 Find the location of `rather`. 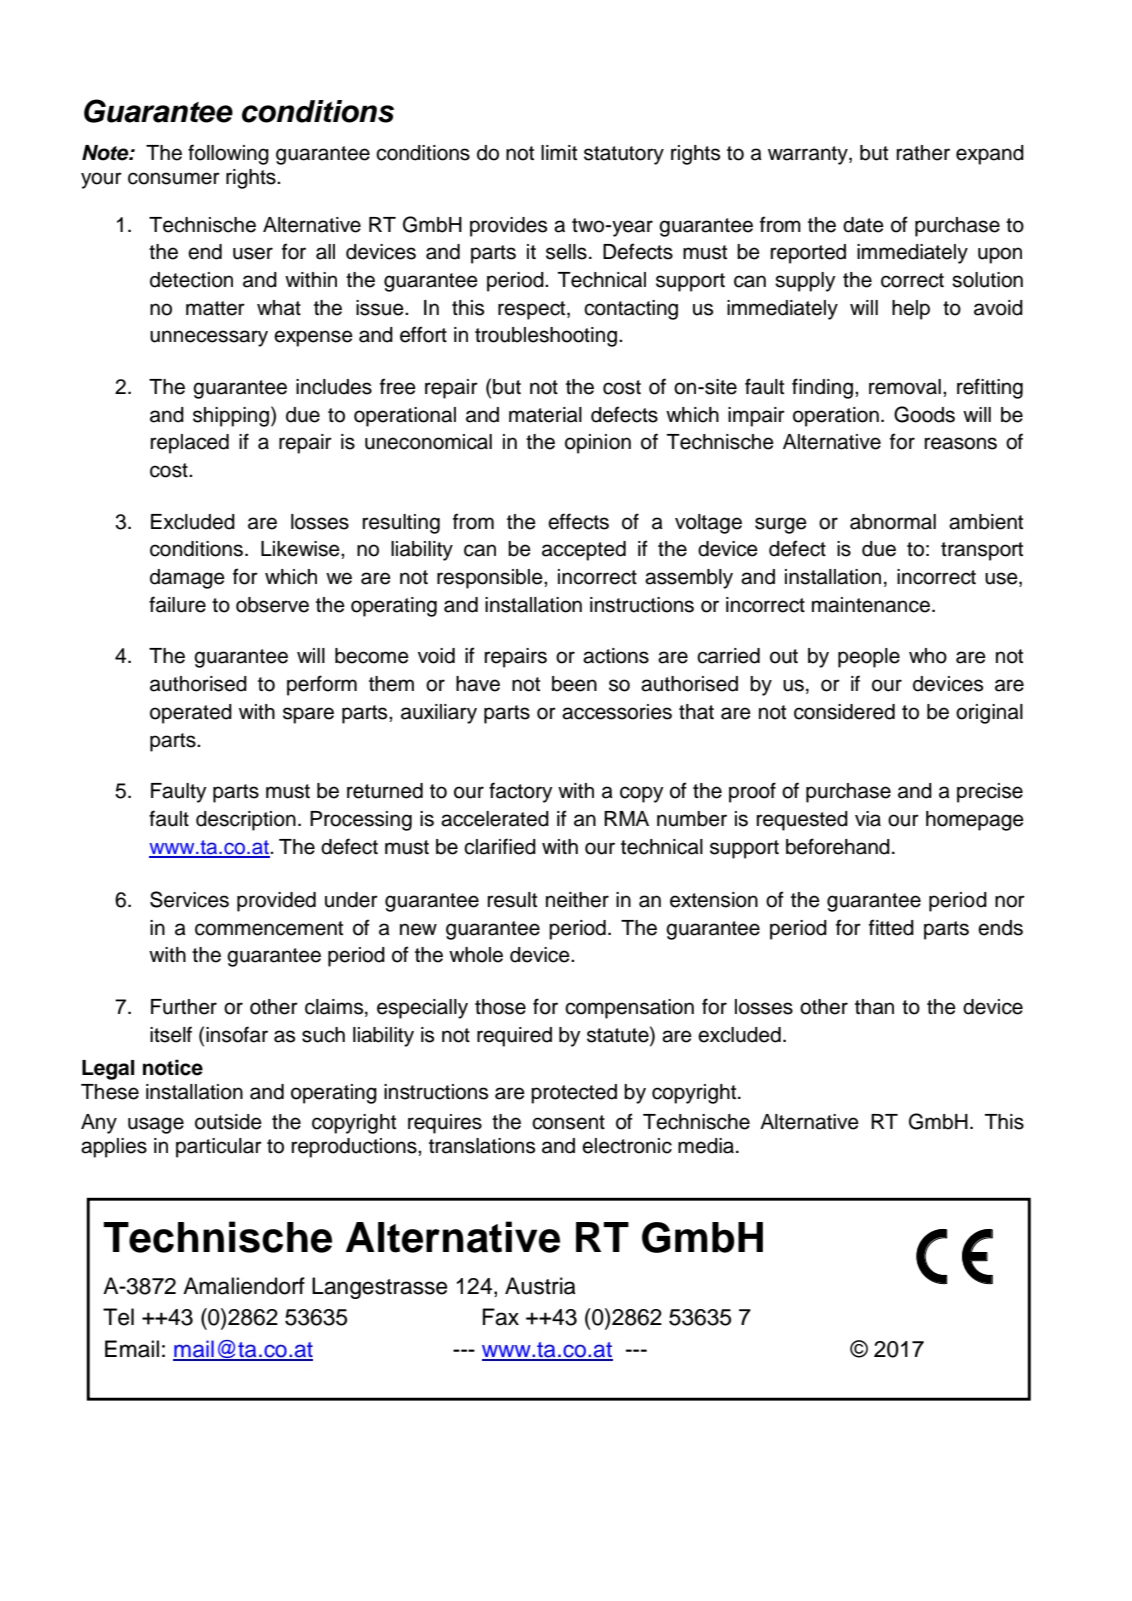

rather is located at coordinates (923, 153).
